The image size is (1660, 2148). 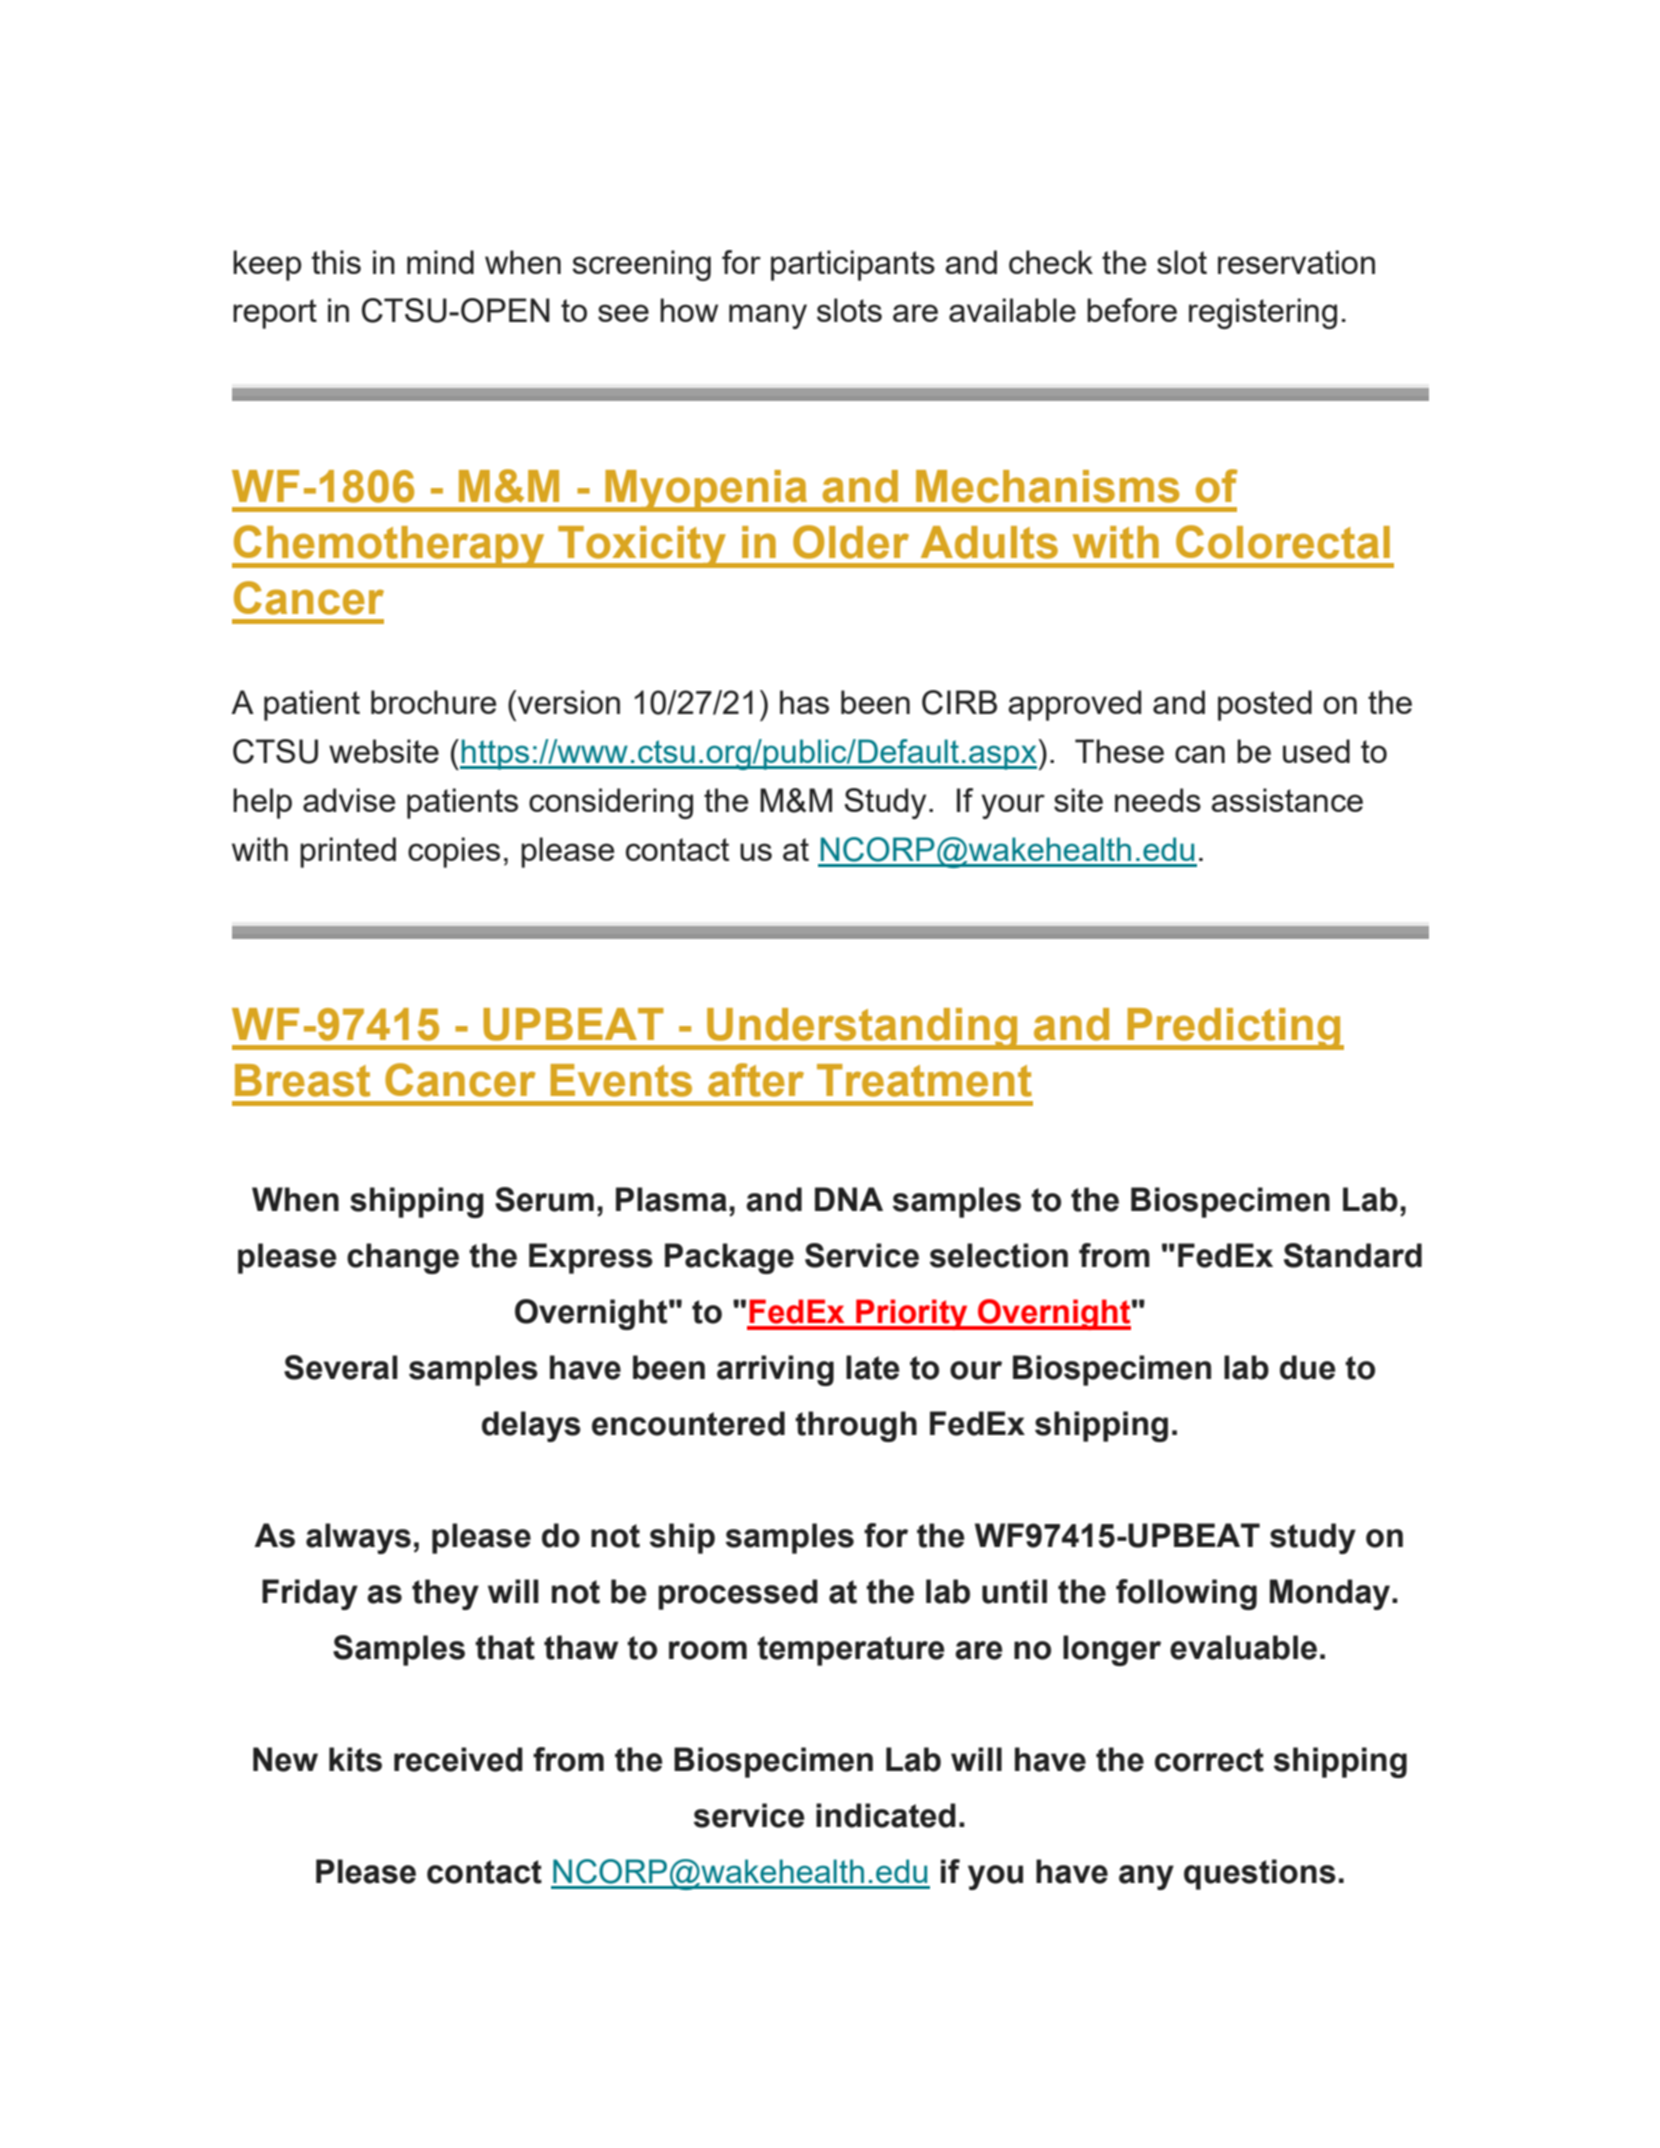 I want to click on kits, so click(x=355, y=1759).
